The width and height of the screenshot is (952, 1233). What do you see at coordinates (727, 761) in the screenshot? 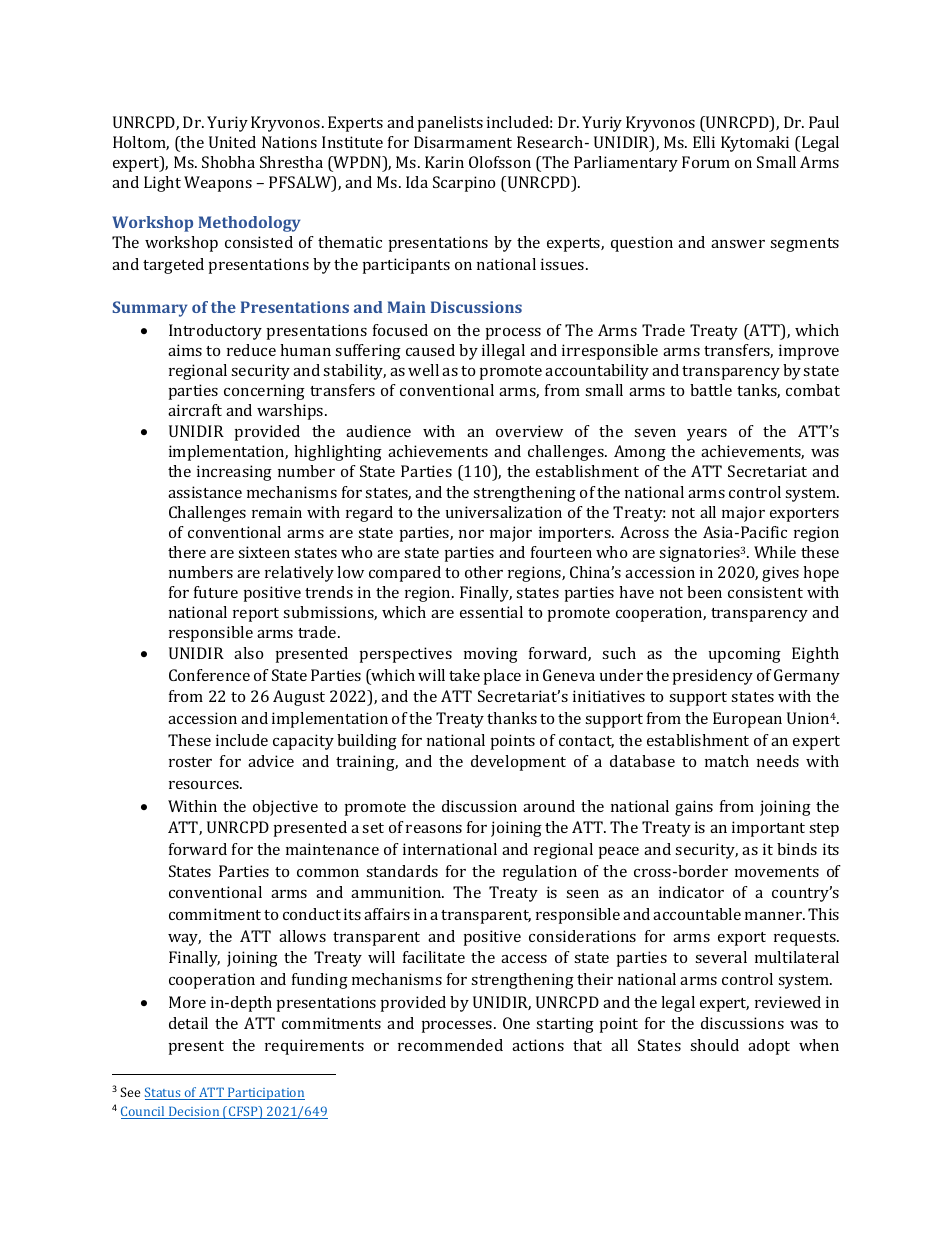
I see `match` at bounding box center [727, 761].
